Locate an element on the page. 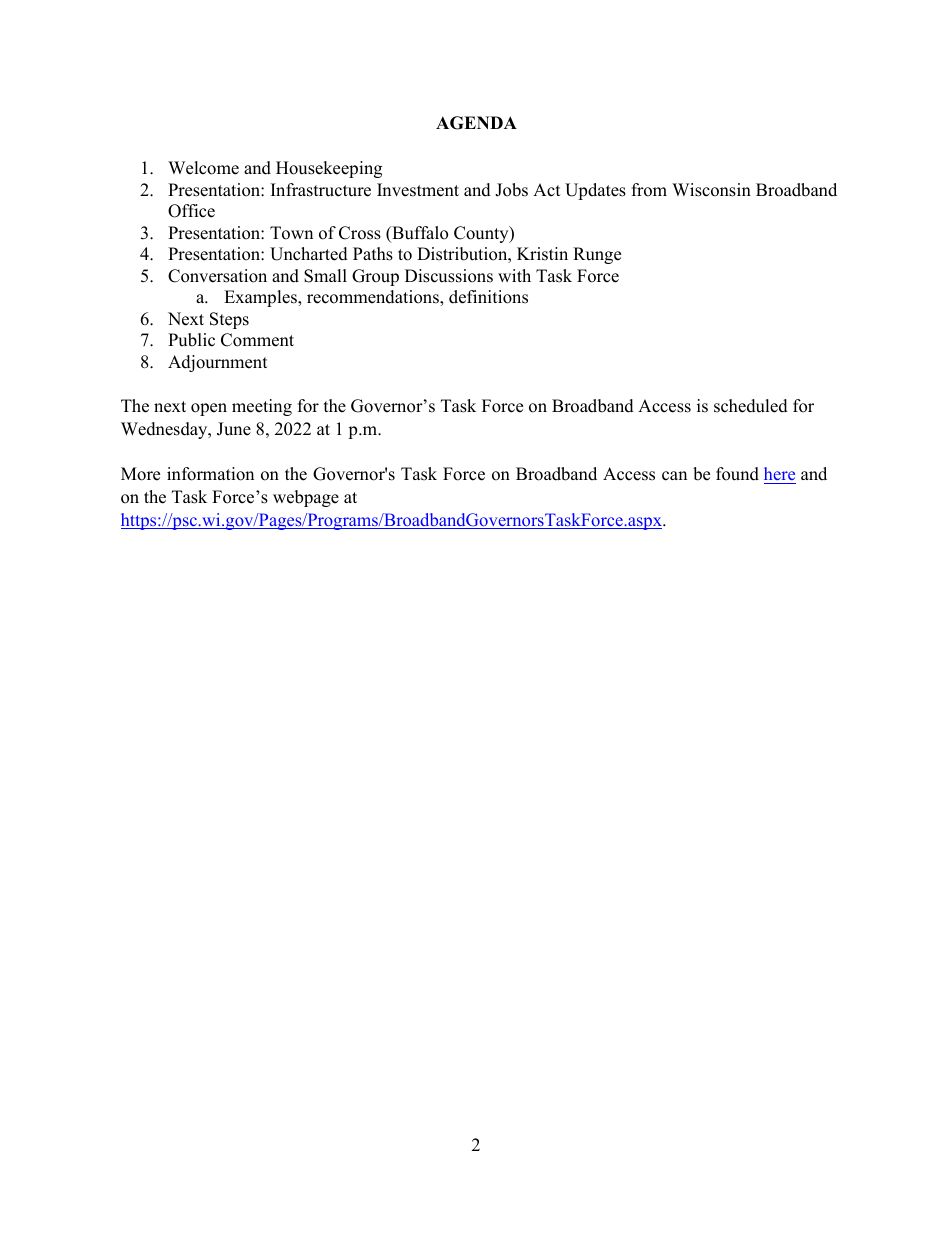 The image size is (952, 1233). Welcome is located at coordinates (203, 168).
